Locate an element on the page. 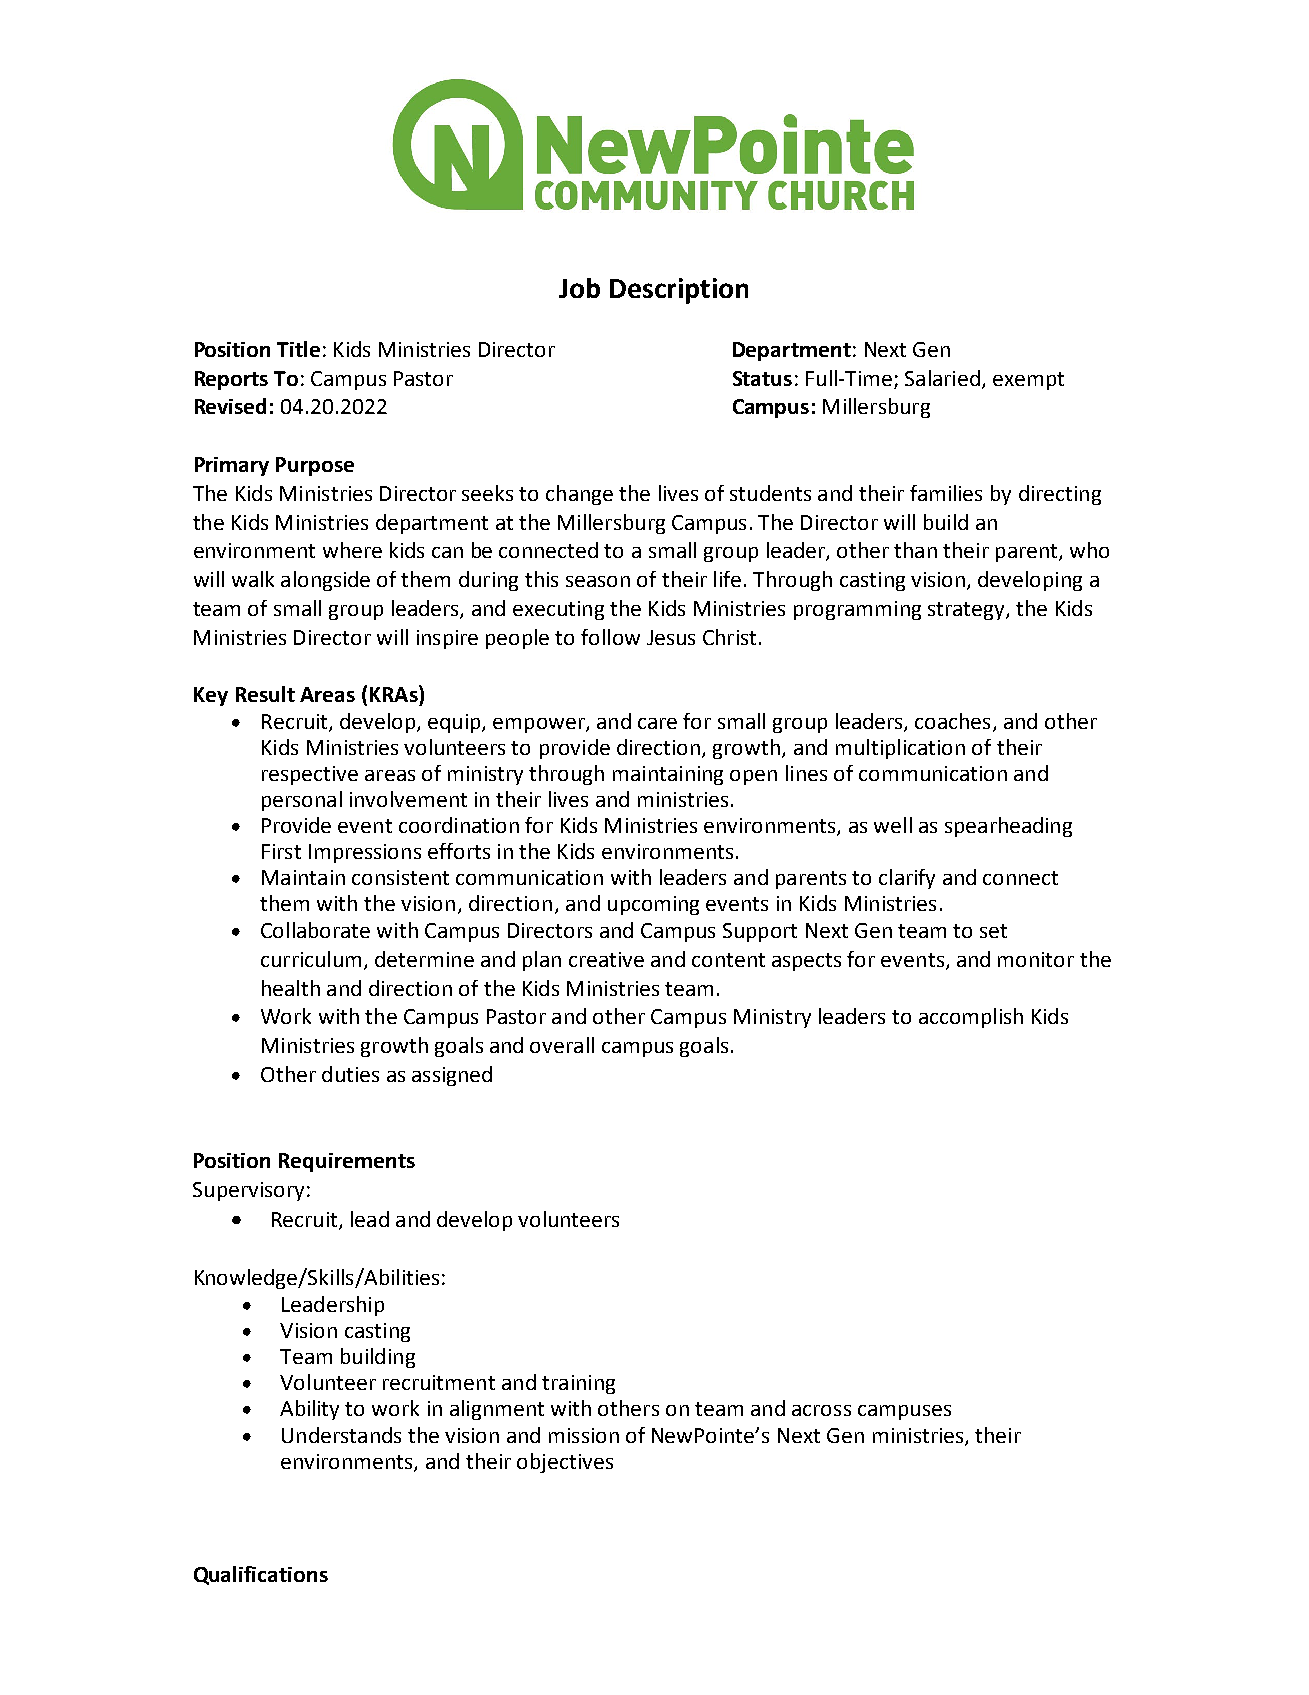  Salaried is located at coordinates (942, 378).
